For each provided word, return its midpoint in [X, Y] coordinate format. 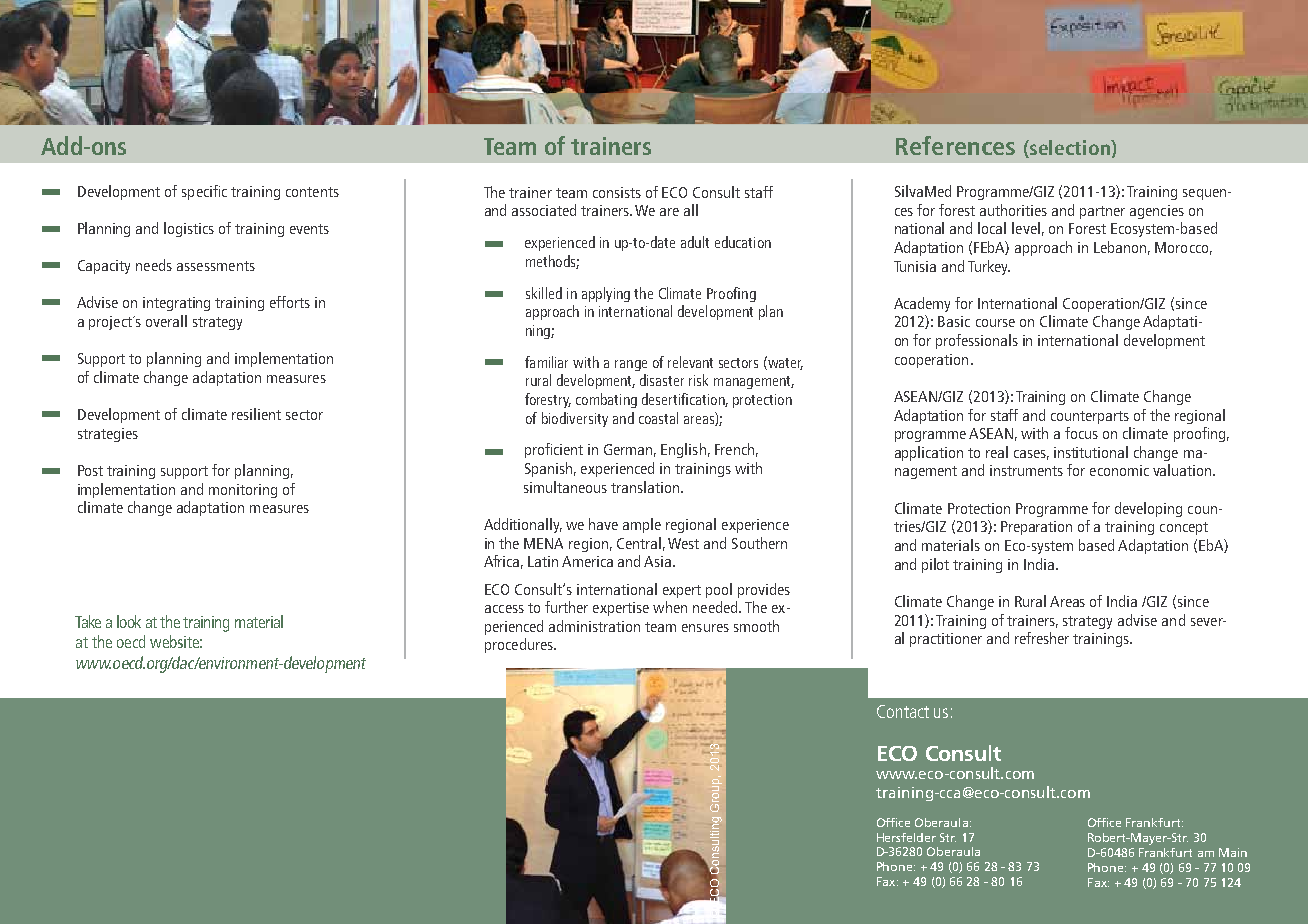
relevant [690, 362]
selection [1070, 149]
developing [1148, 509]
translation [645, 487]
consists [617, 192]
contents [312, 192]
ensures [705, 628]
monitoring [243, 491]
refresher [1042, 638]
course [995, 323]
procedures [520, 645]
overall [166, 321]
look [129, 621]
